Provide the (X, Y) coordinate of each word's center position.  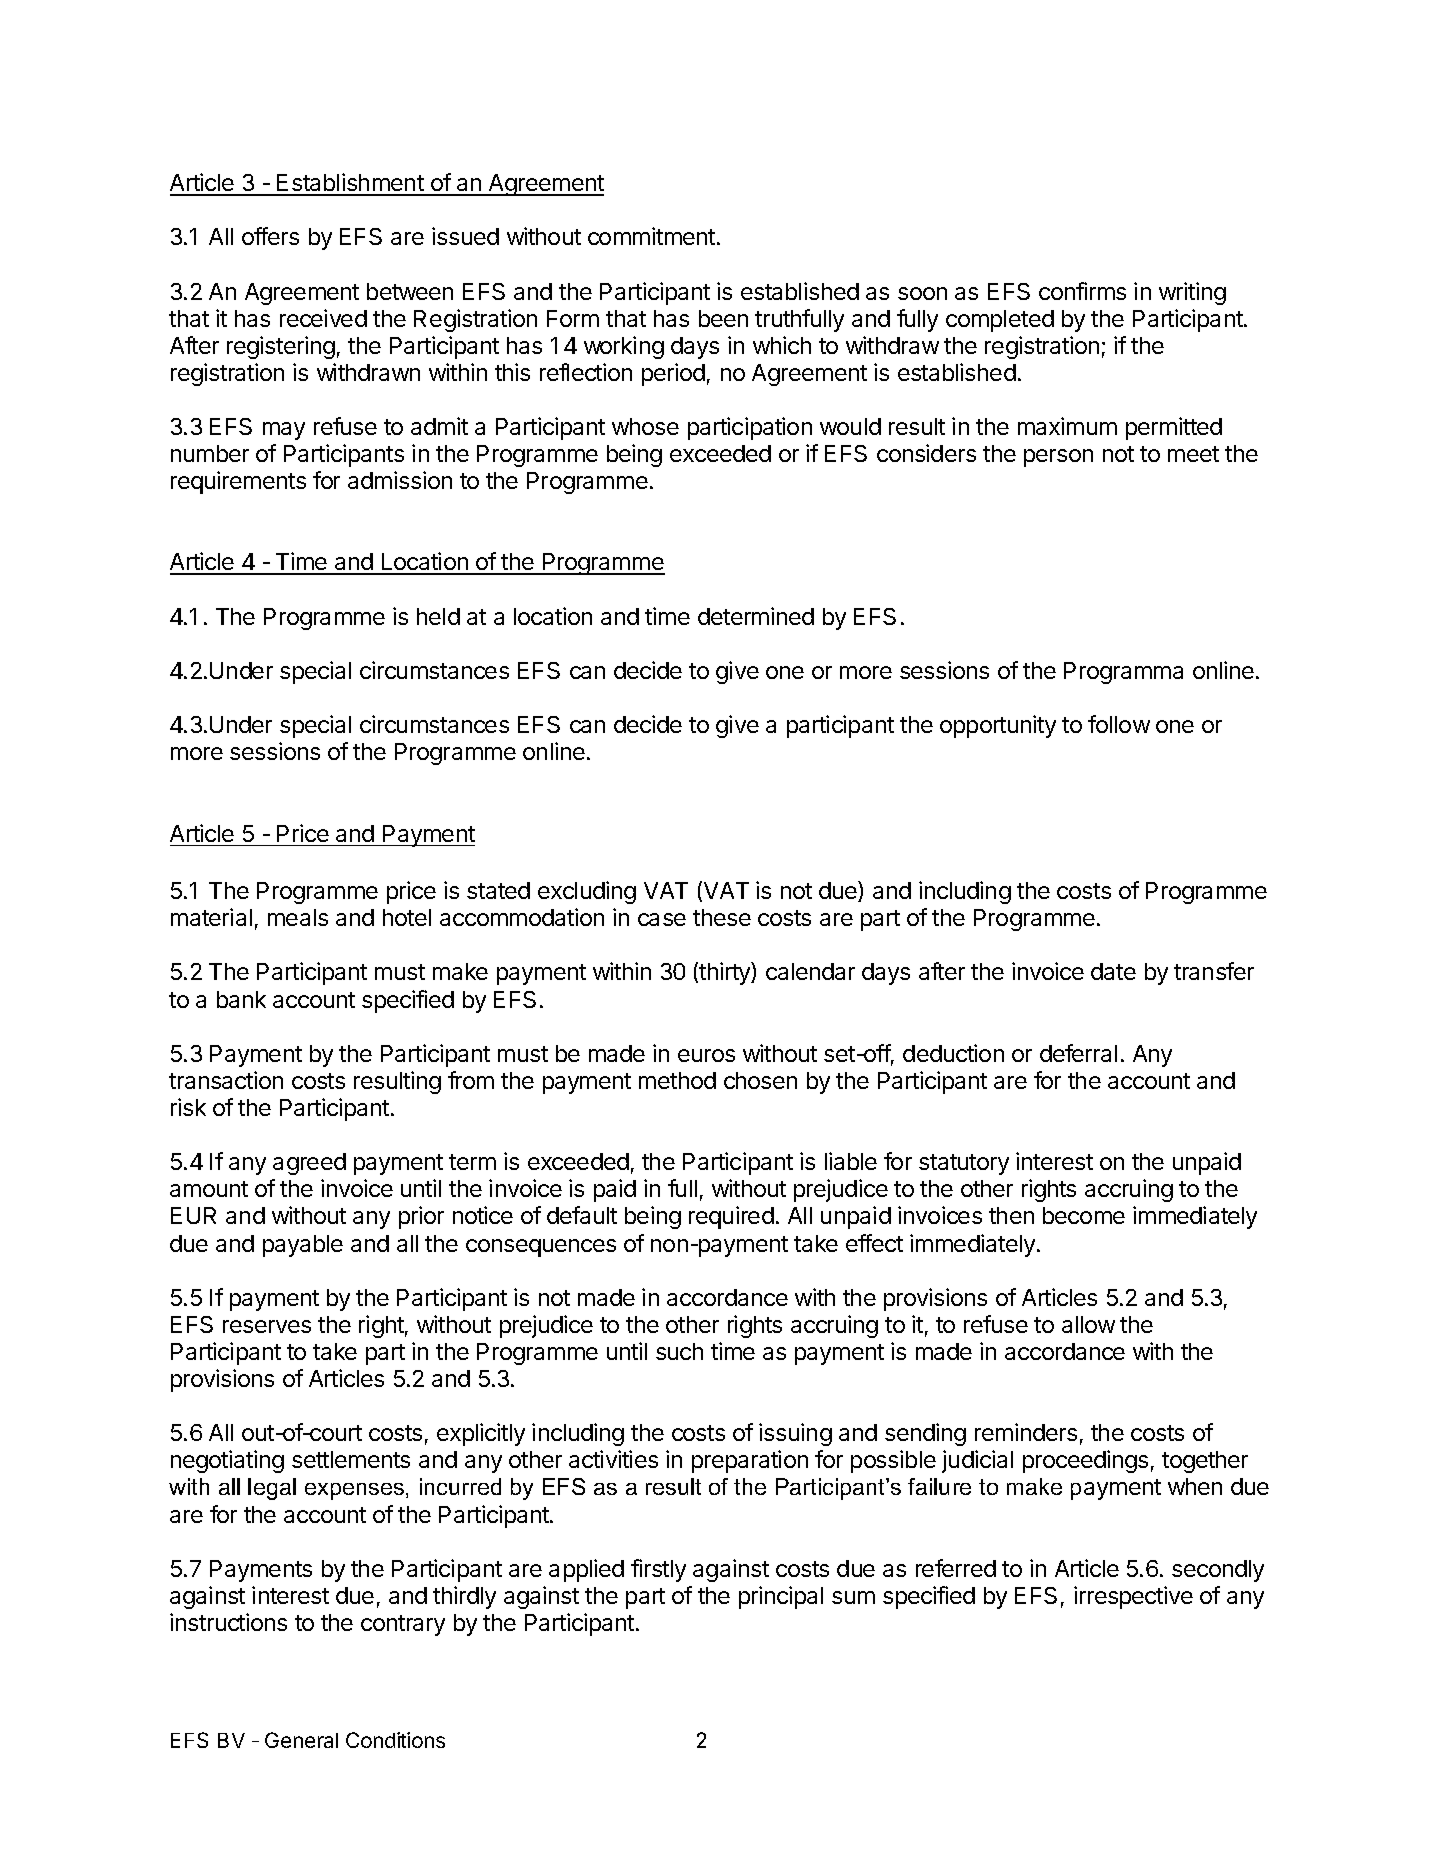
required (731, 1217)
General (301, 1740)
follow (1119, 724)
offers (270, 236)
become (1084, 1215)
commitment (651, 236)
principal (781, 1597)
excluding (587, 892)
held (438, 616)
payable (303, 1246)
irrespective (1133, 1597)
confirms (1082, 291)
